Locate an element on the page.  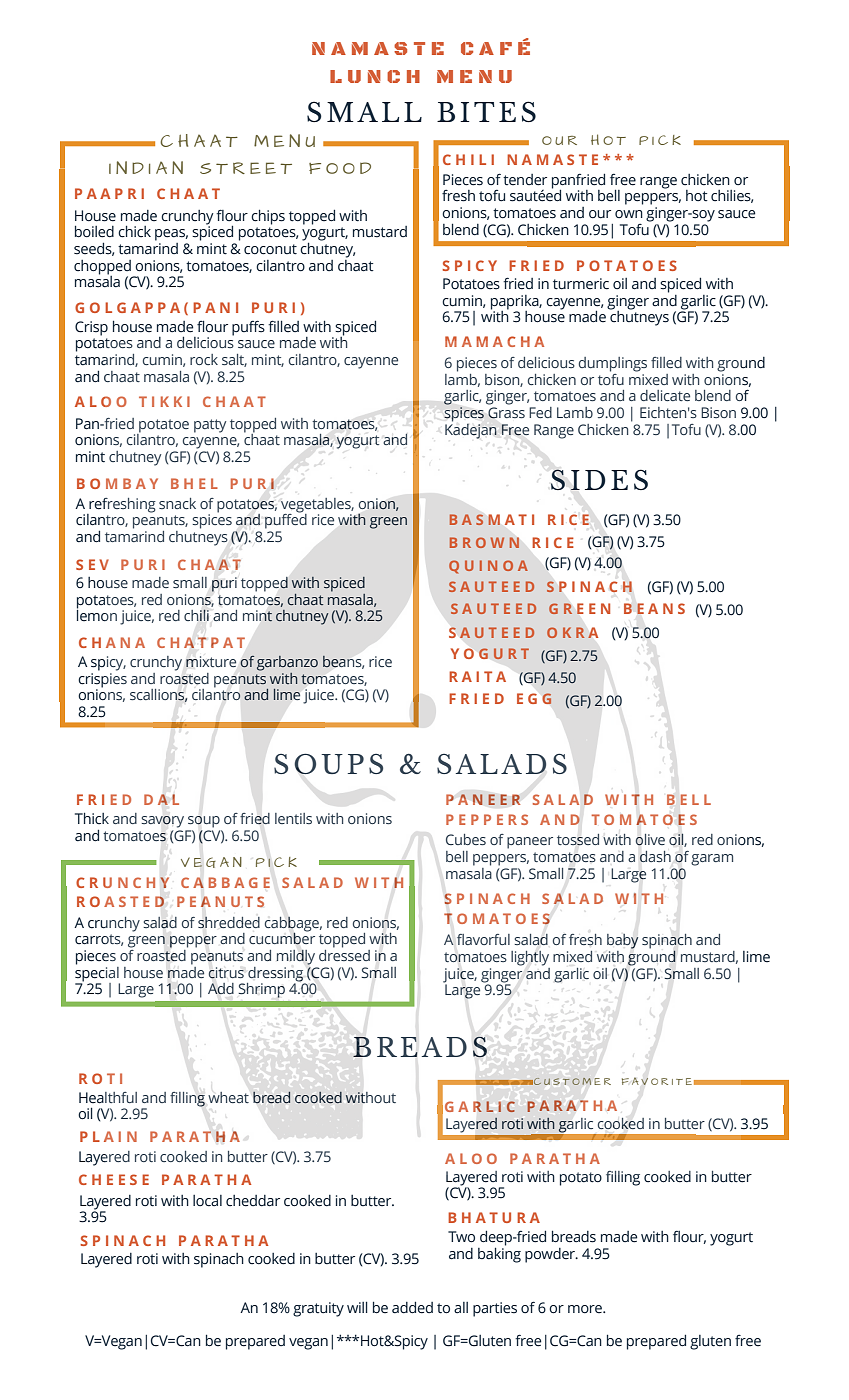
savory is located at coordinates (163, 822).
